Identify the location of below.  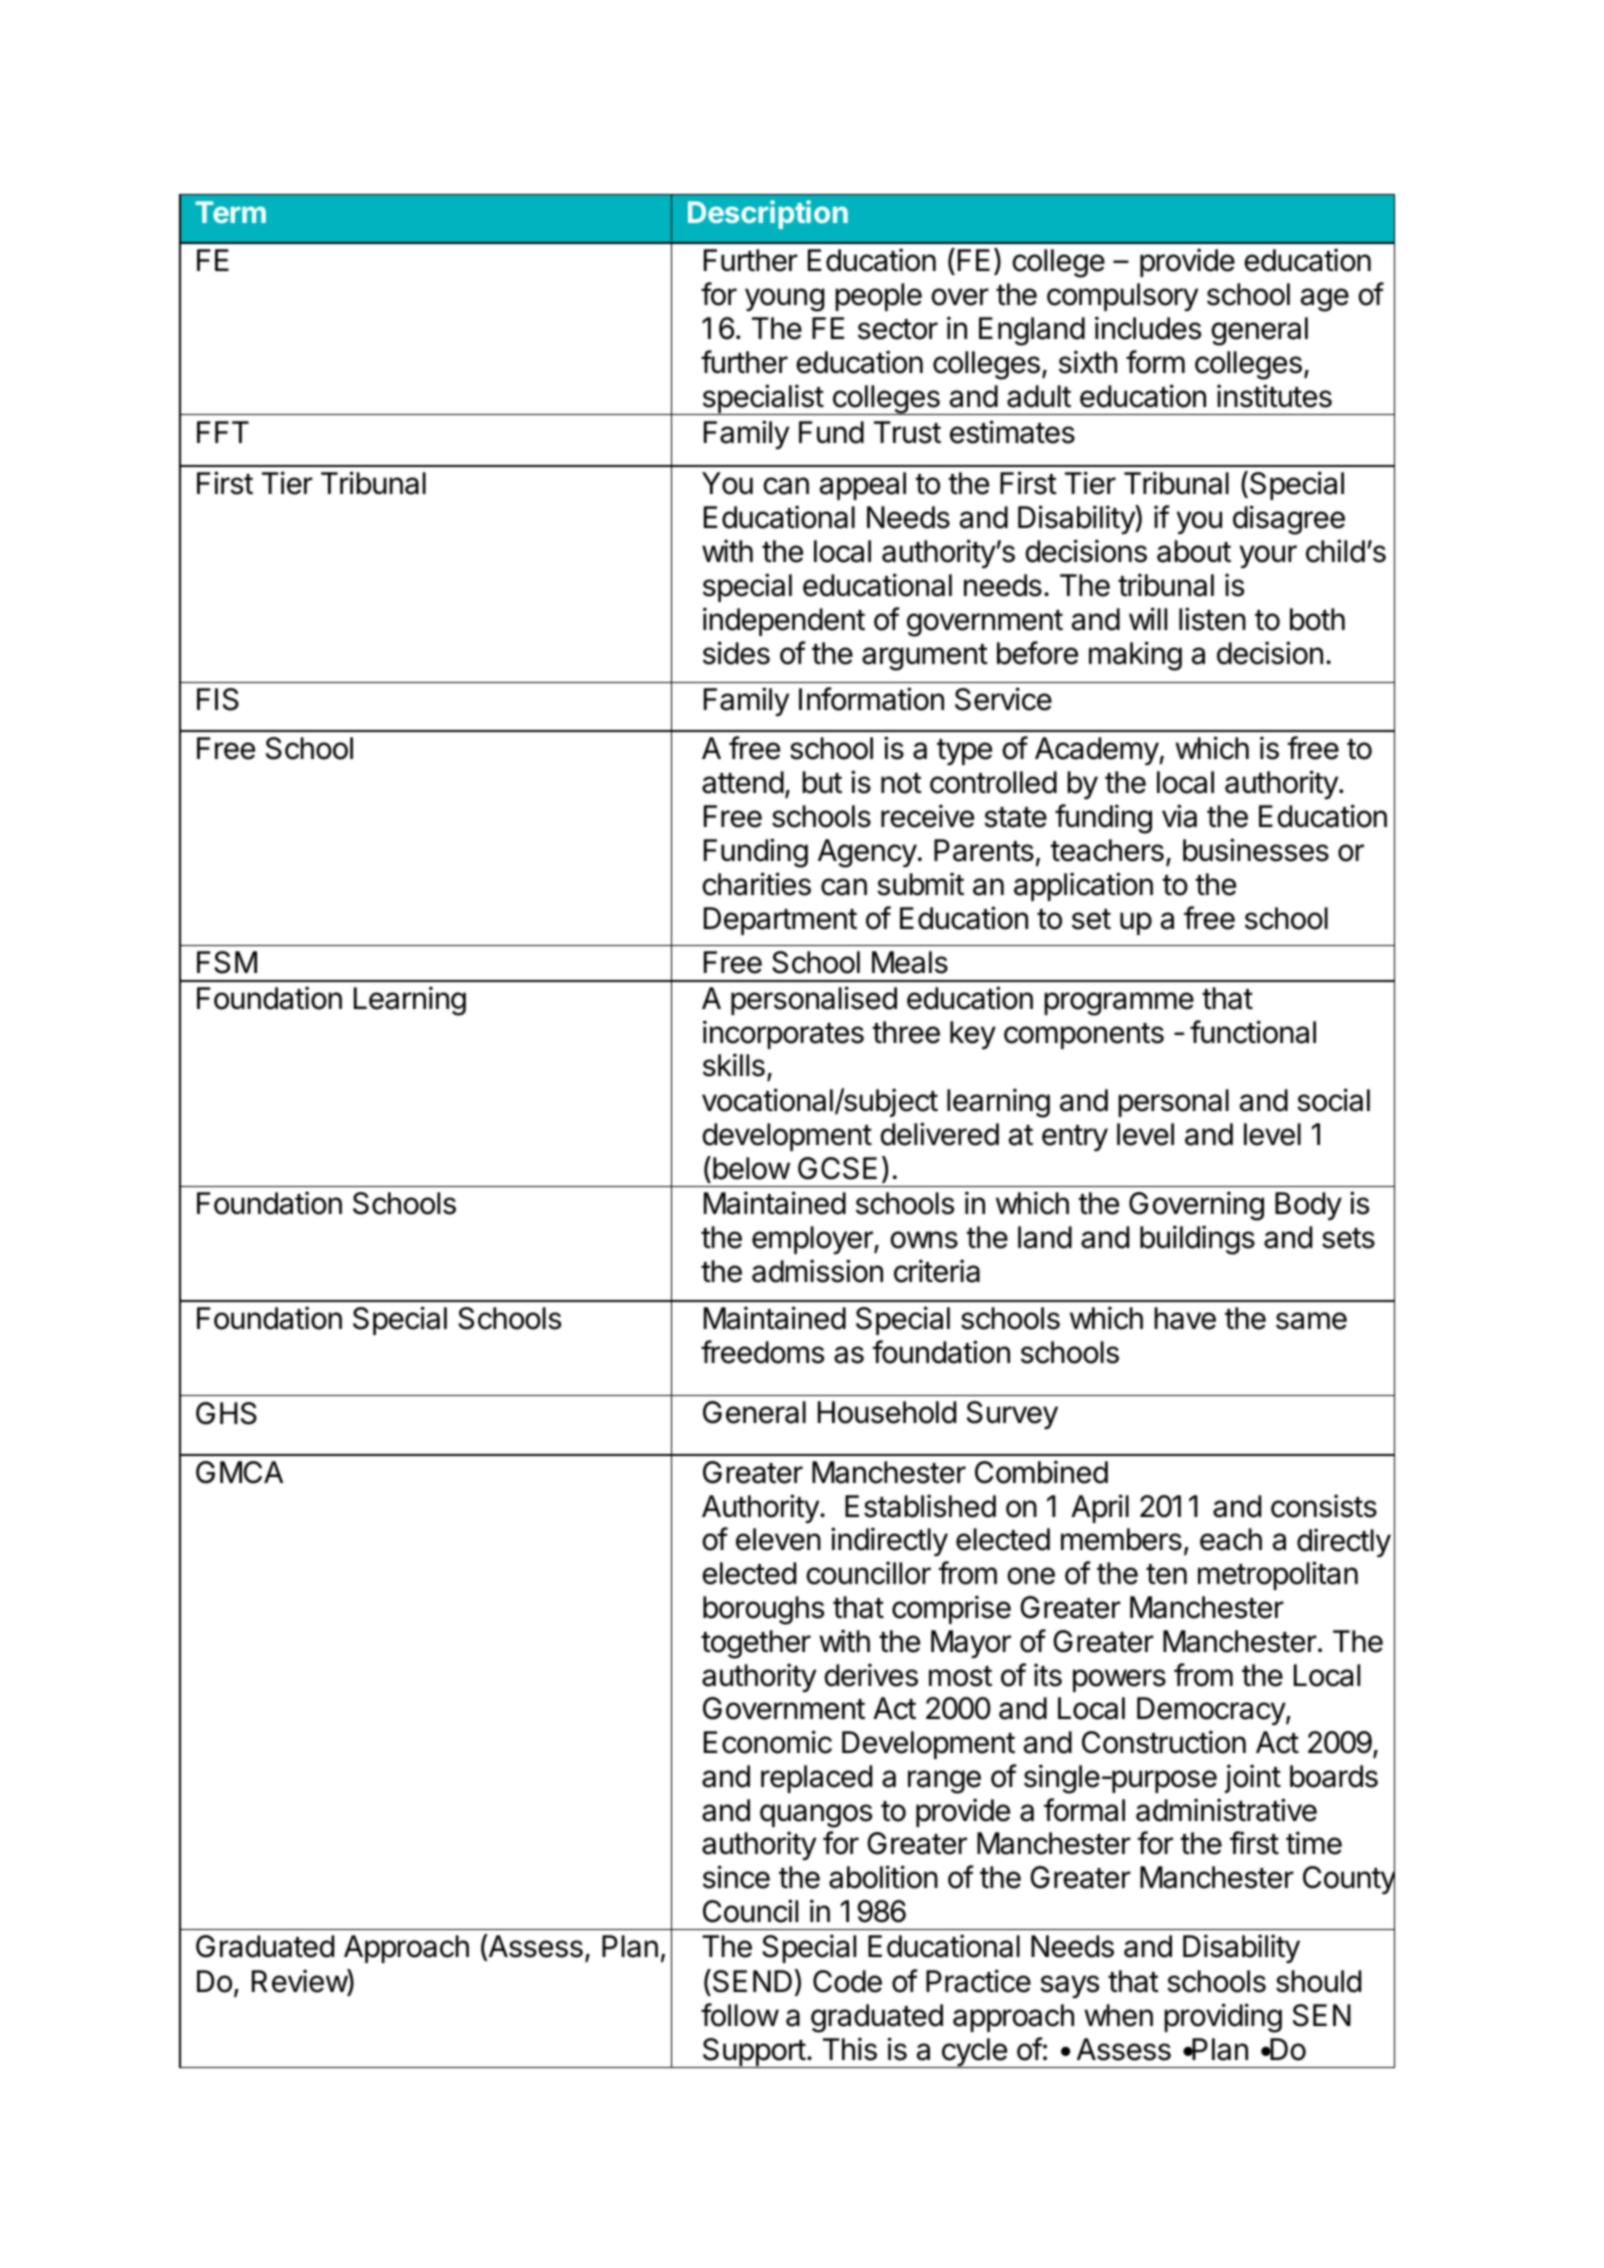
(751, 1168).
